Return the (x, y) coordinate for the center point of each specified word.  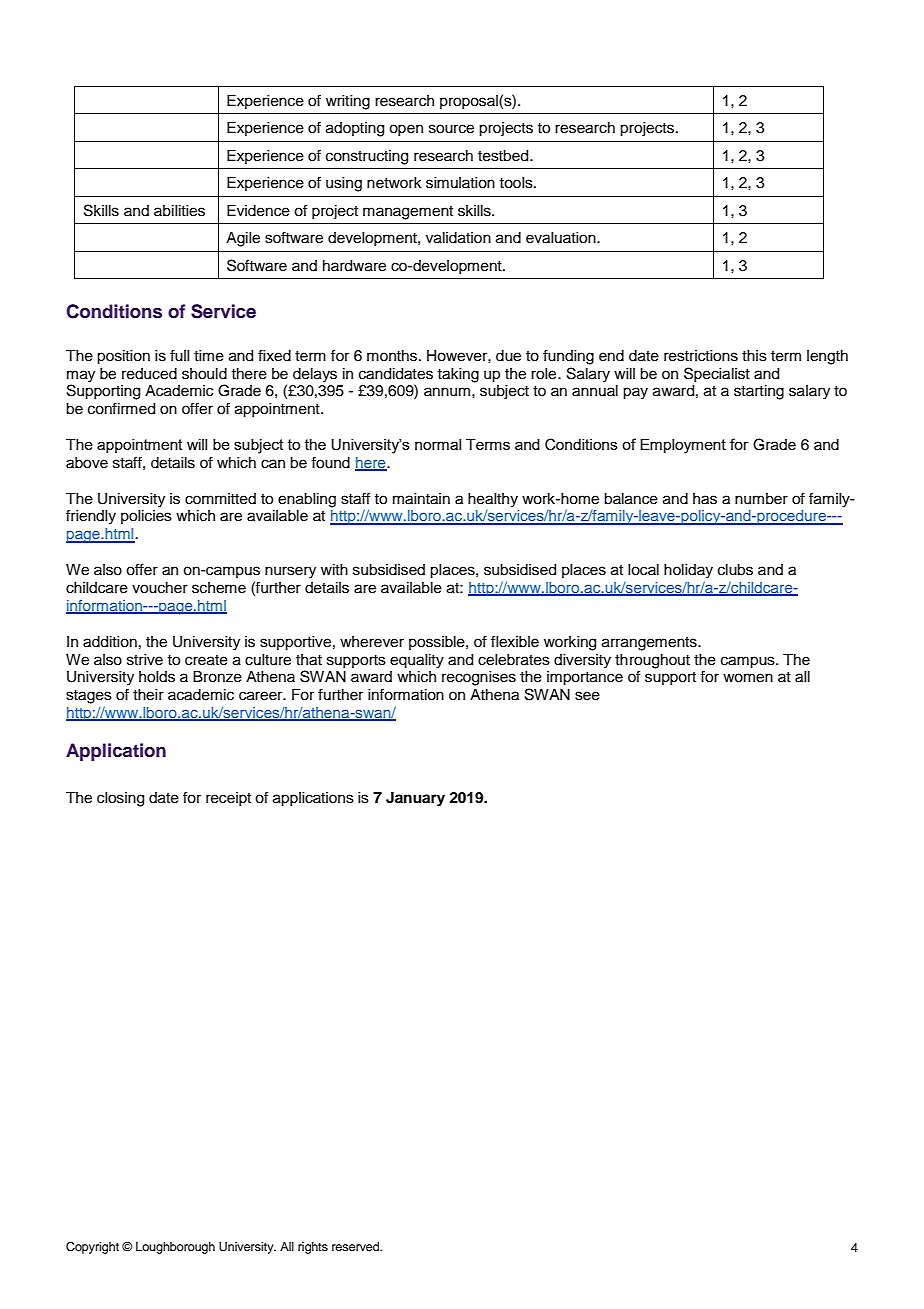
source (451, 129)
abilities (179, 211)
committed (220, 499)
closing (120, 799)
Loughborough (175, 1248)
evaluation (562, 238)
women (748, 678)
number (761, 499)
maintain (421, 499)
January (415, 799)
